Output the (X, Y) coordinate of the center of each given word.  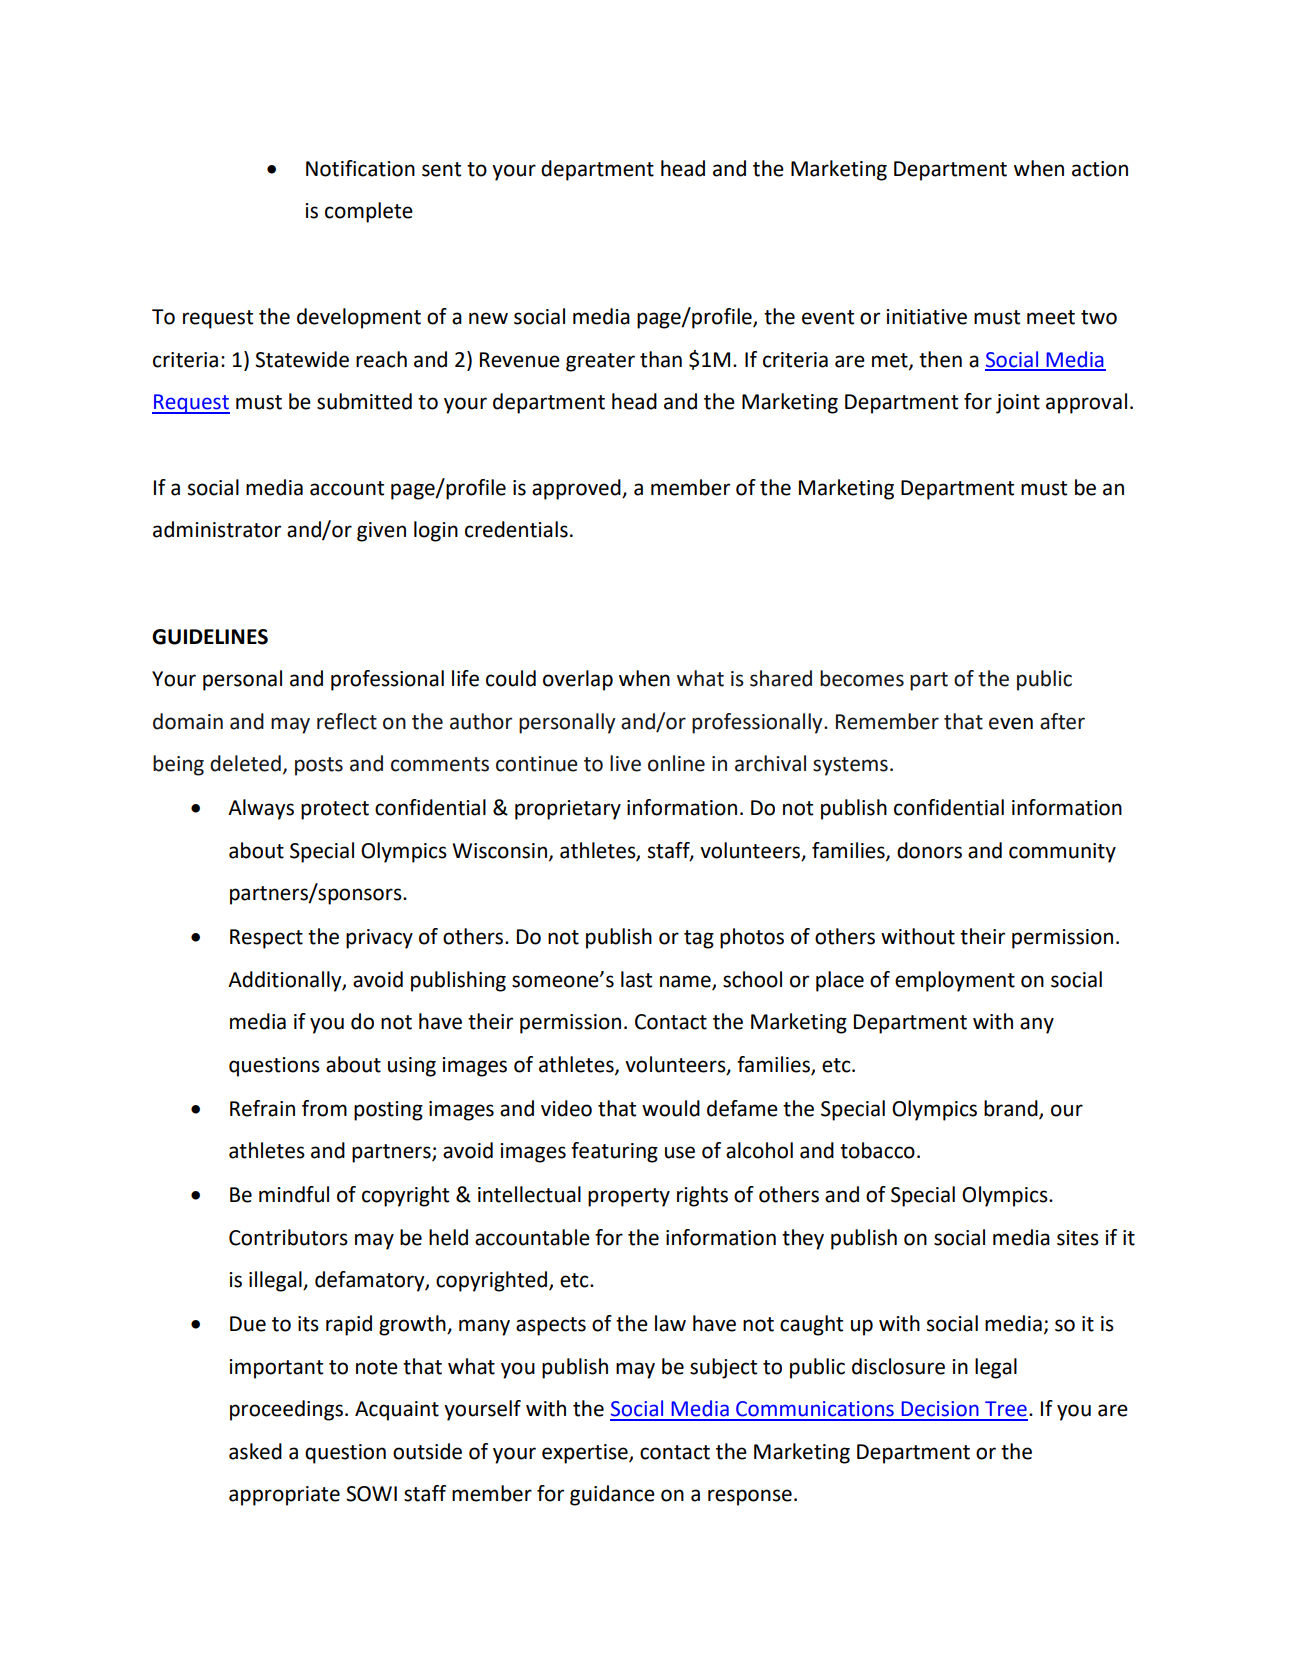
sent (441, 169)
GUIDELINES (210, 637)
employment (955, 981)
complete (369, 212)
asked (255, 1451)
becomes (862, 678)
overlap (578, 680)
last (636, 979)
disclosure (898, 1366)
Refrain (262, 1108)
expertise (586, 1454)
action (1100, 169)
